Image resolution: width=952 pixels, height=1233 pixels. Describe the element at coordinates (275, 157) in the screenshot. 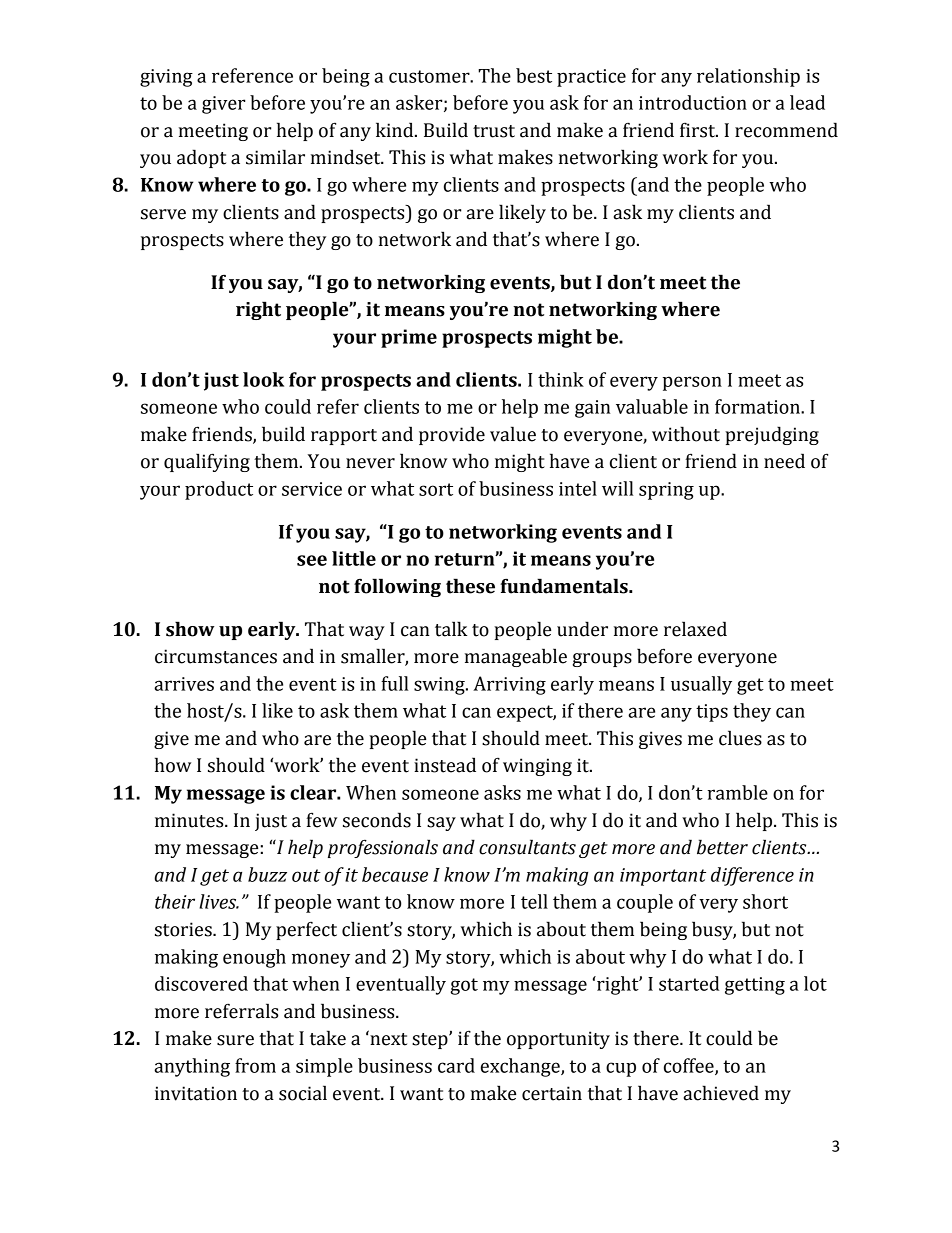

I see `similar` at that location.
